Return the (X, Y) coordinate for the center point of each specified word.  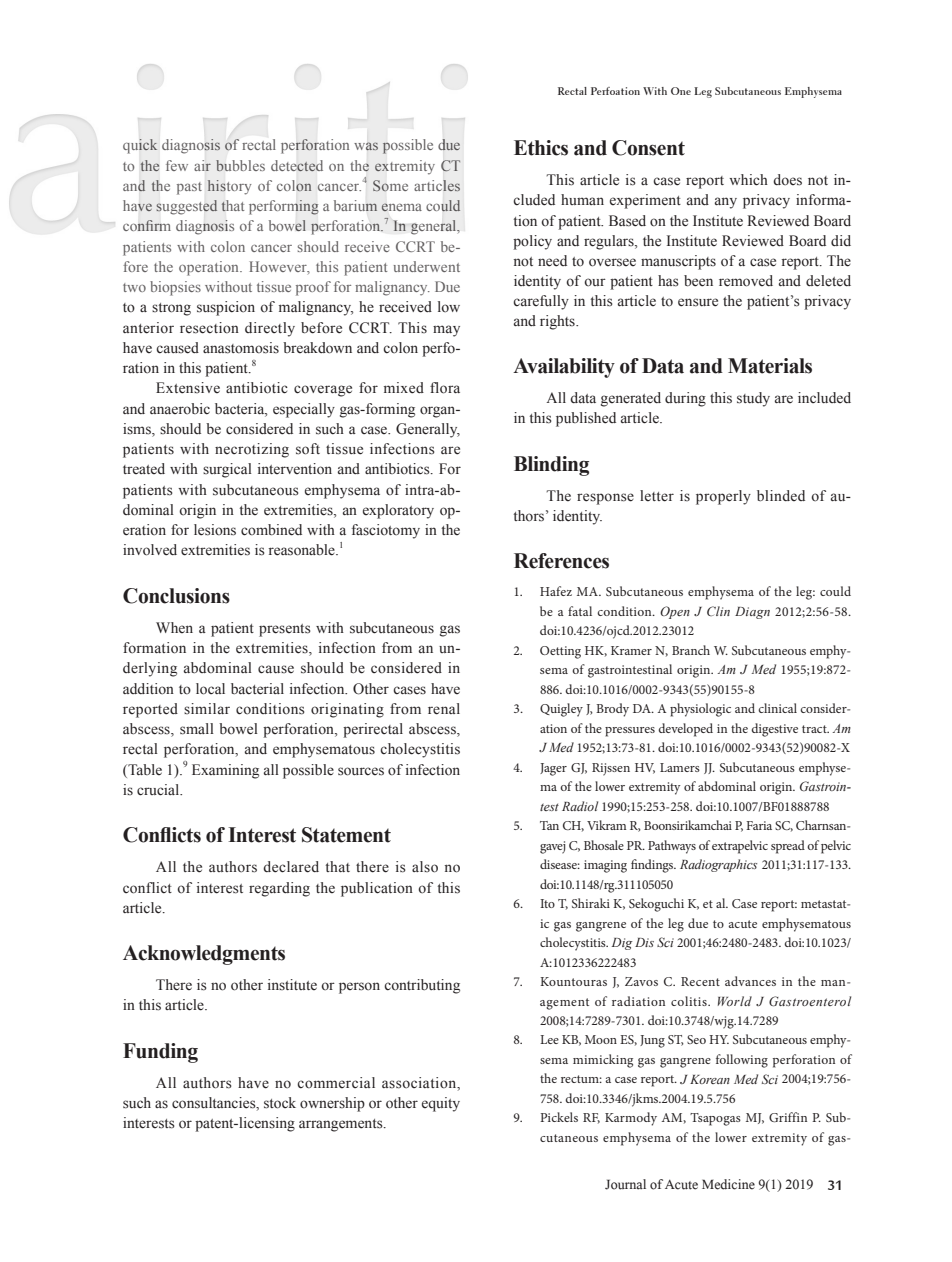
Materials (770, 366)
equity (441, 1104)
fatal (580, 611)
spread (788, 847)
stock (280, 1103)
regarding (279, 889)
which (748, 180)
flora (445, 388)
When (174, 627)
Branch (691, 650)
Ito (547, 903)
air (202, 165)
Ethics (541, 148)
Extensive (188, 388)
